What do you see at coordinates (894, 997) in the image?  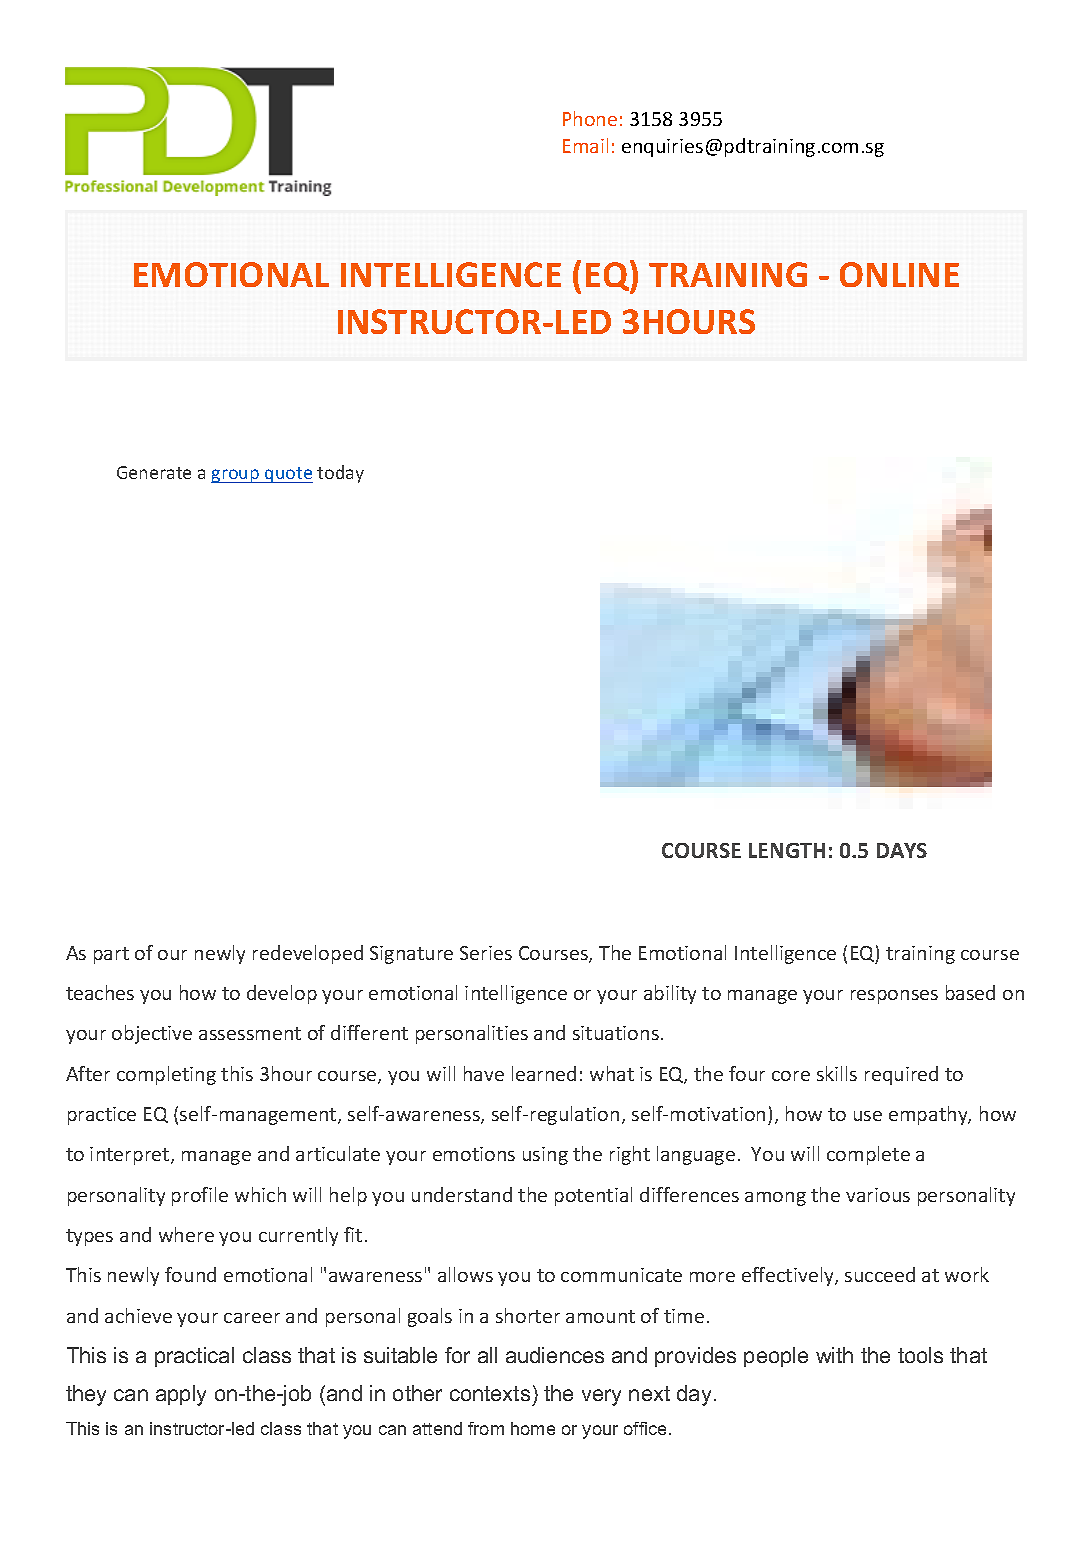 I see `responses` at bounding box center [894, 997].
